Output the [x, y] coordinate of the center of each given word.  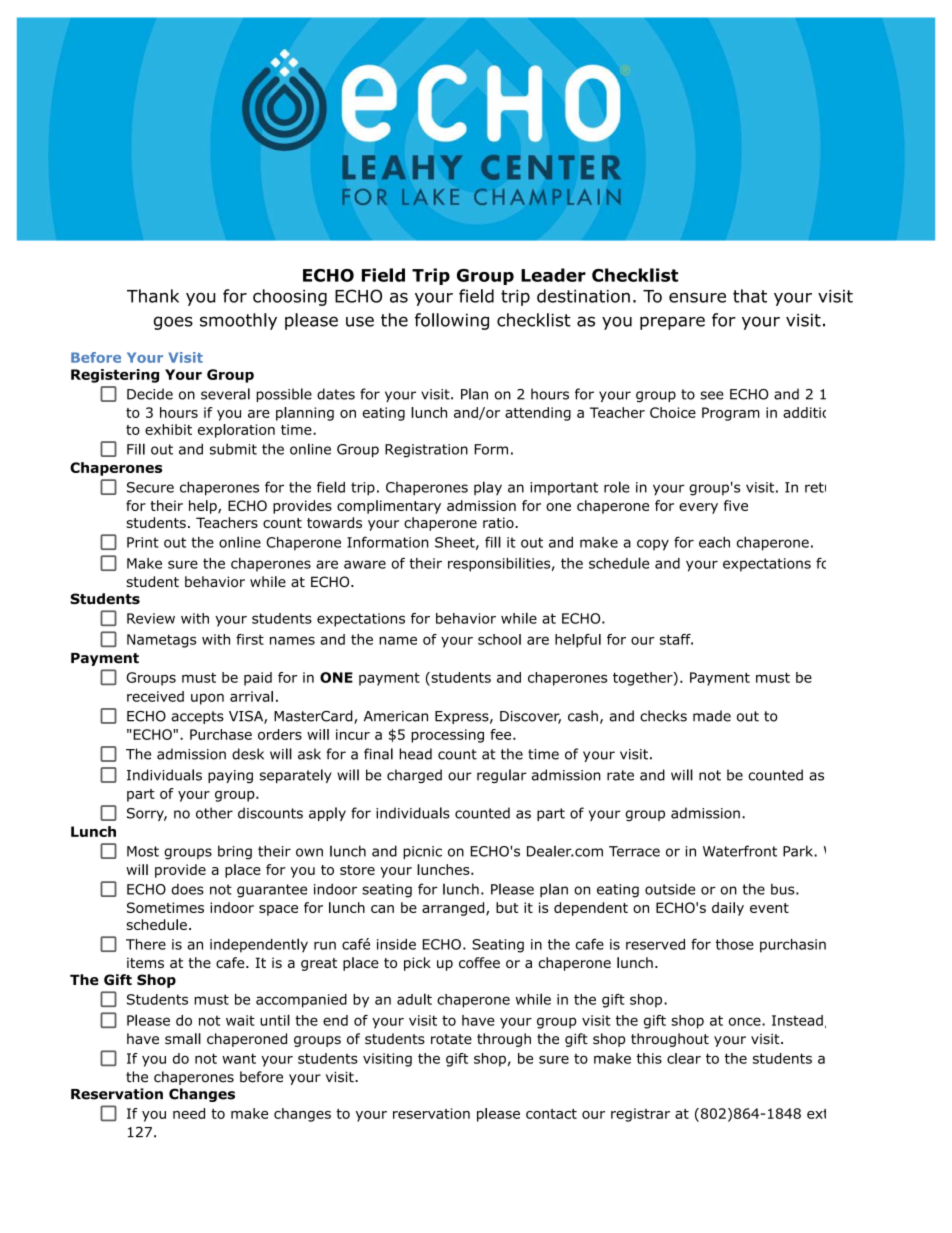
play [488, 488]
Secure [150, 487]
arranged [454, 909]
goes [173, 323]
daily [728, 909]
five [736, 505]
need [189, 1113]
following [452, 321]
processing [447, 736]
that [750, 296]
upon [207, 699]
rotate [451, 1039]
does [188, 889]
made [712, 716]
